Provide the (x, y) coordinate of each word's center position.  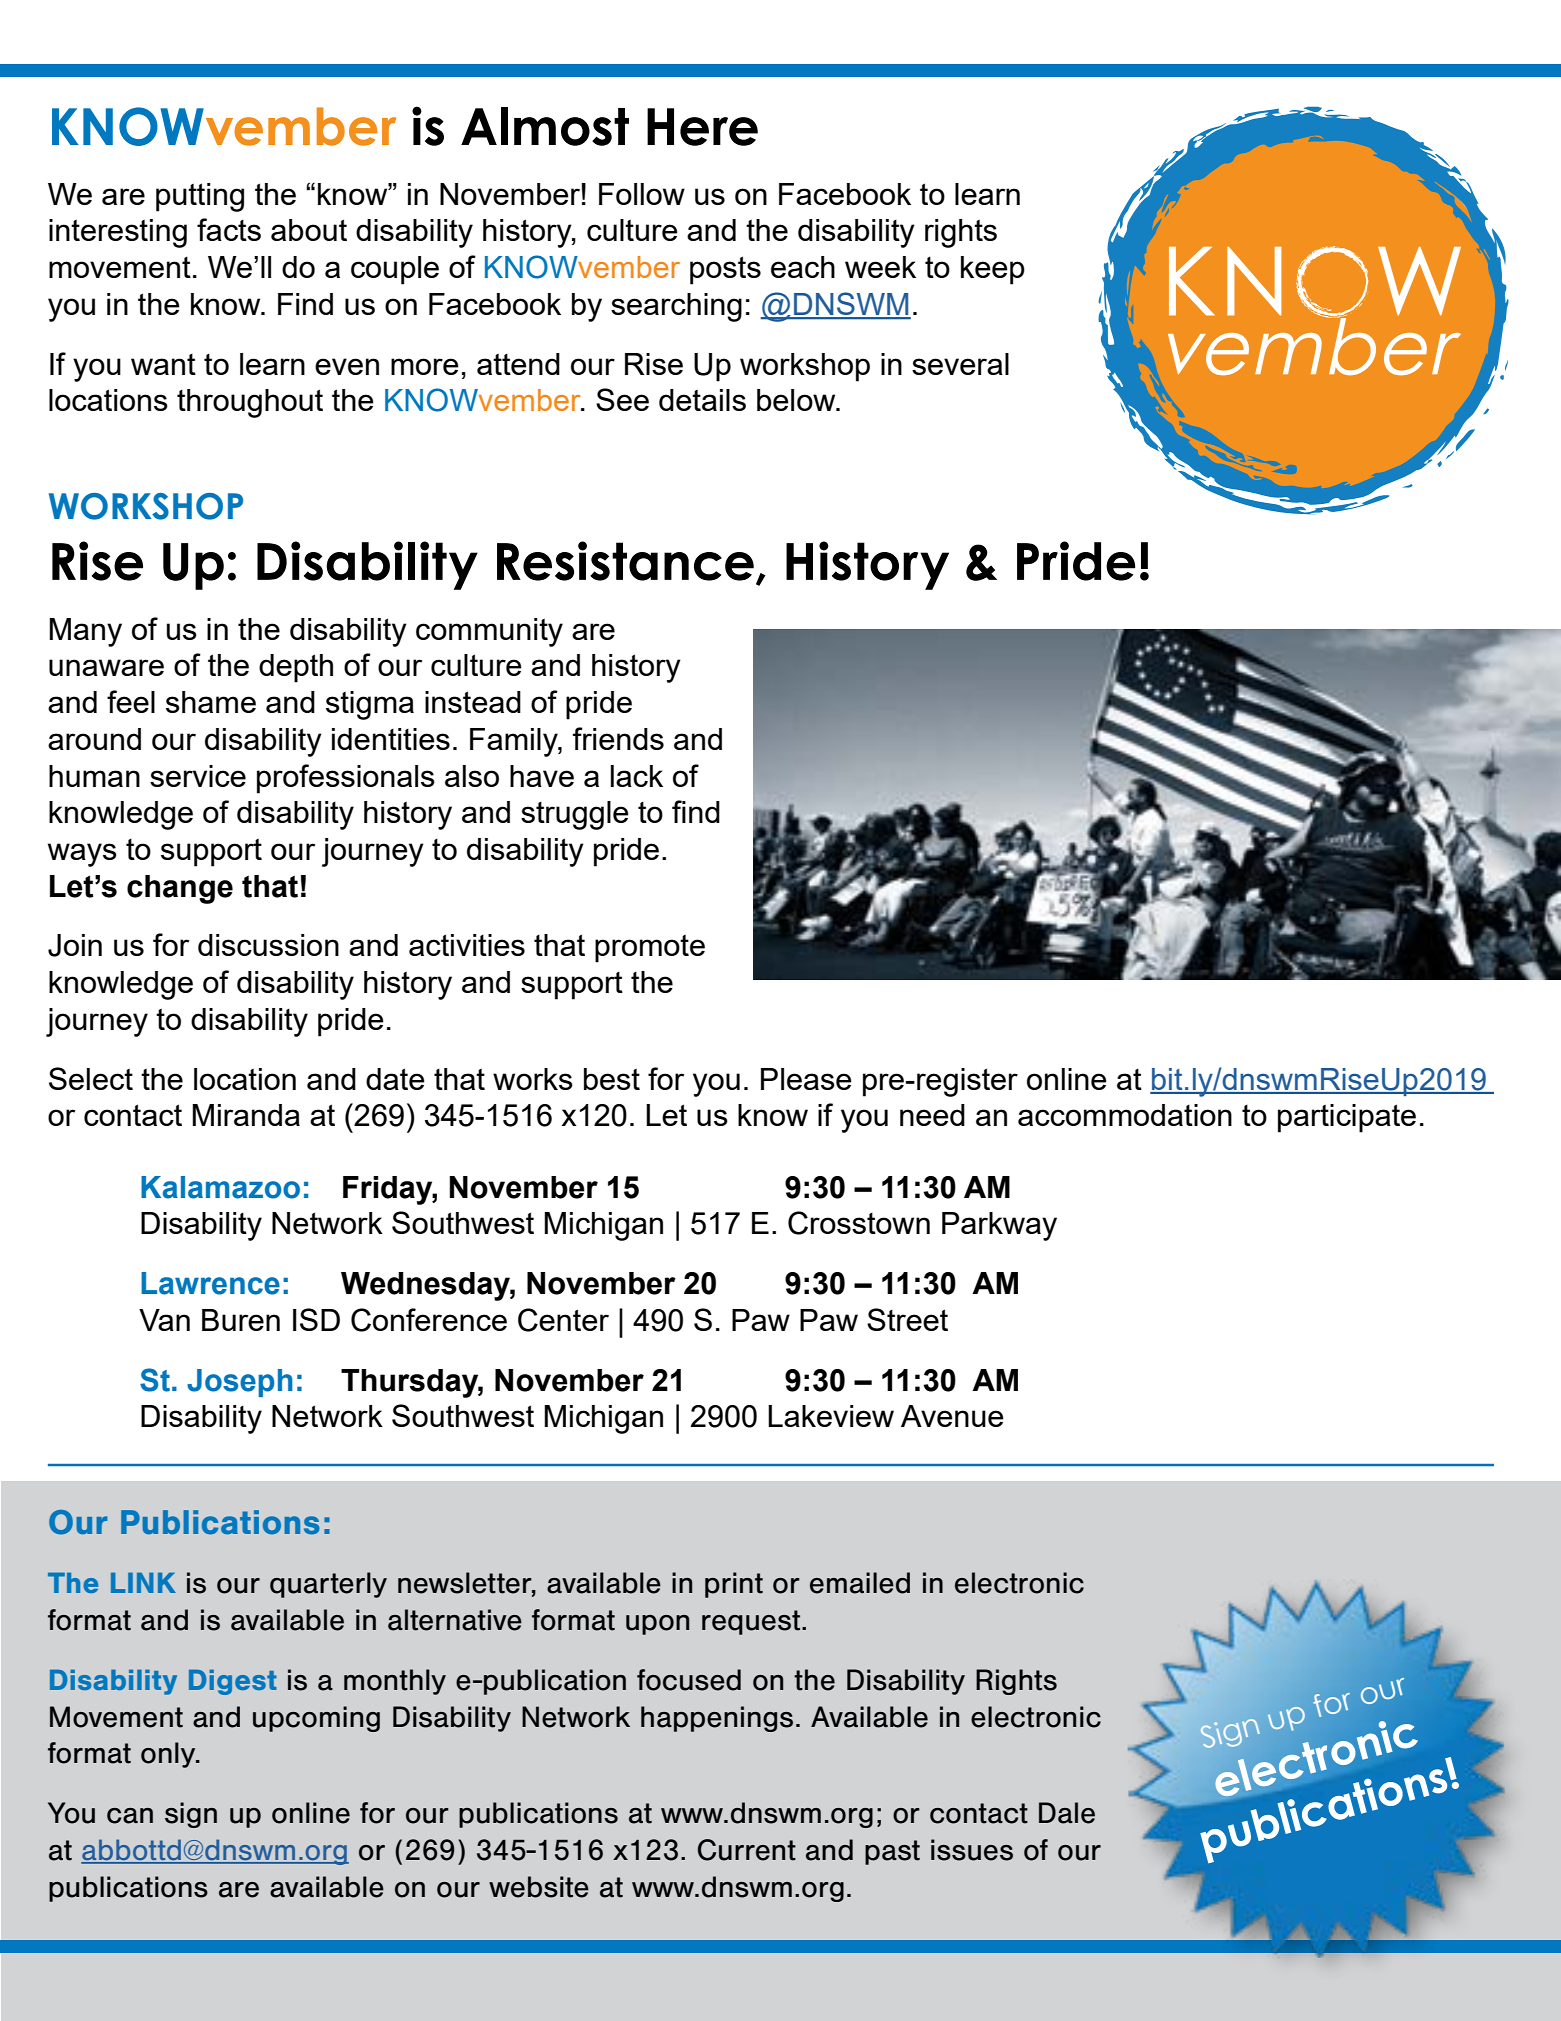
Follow (642, 194)
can (130, 1816)
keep (993, 270)
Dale (1067, 1813)
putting (200, 197)
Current (747, 1850)
